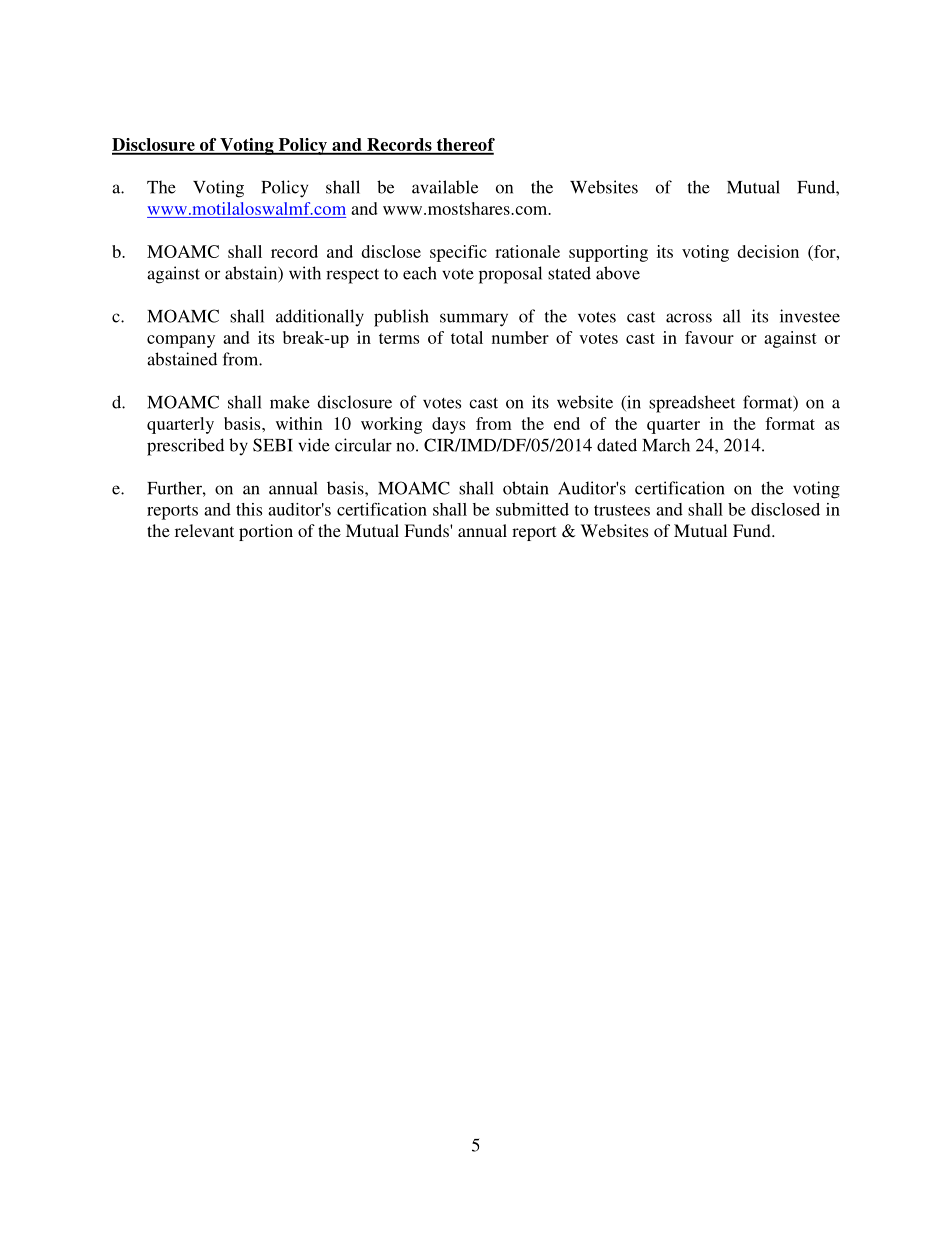  What do you see at coordinates (768, 251) in the screenshot?
I see `decision` at bounding box center [768, 251].
